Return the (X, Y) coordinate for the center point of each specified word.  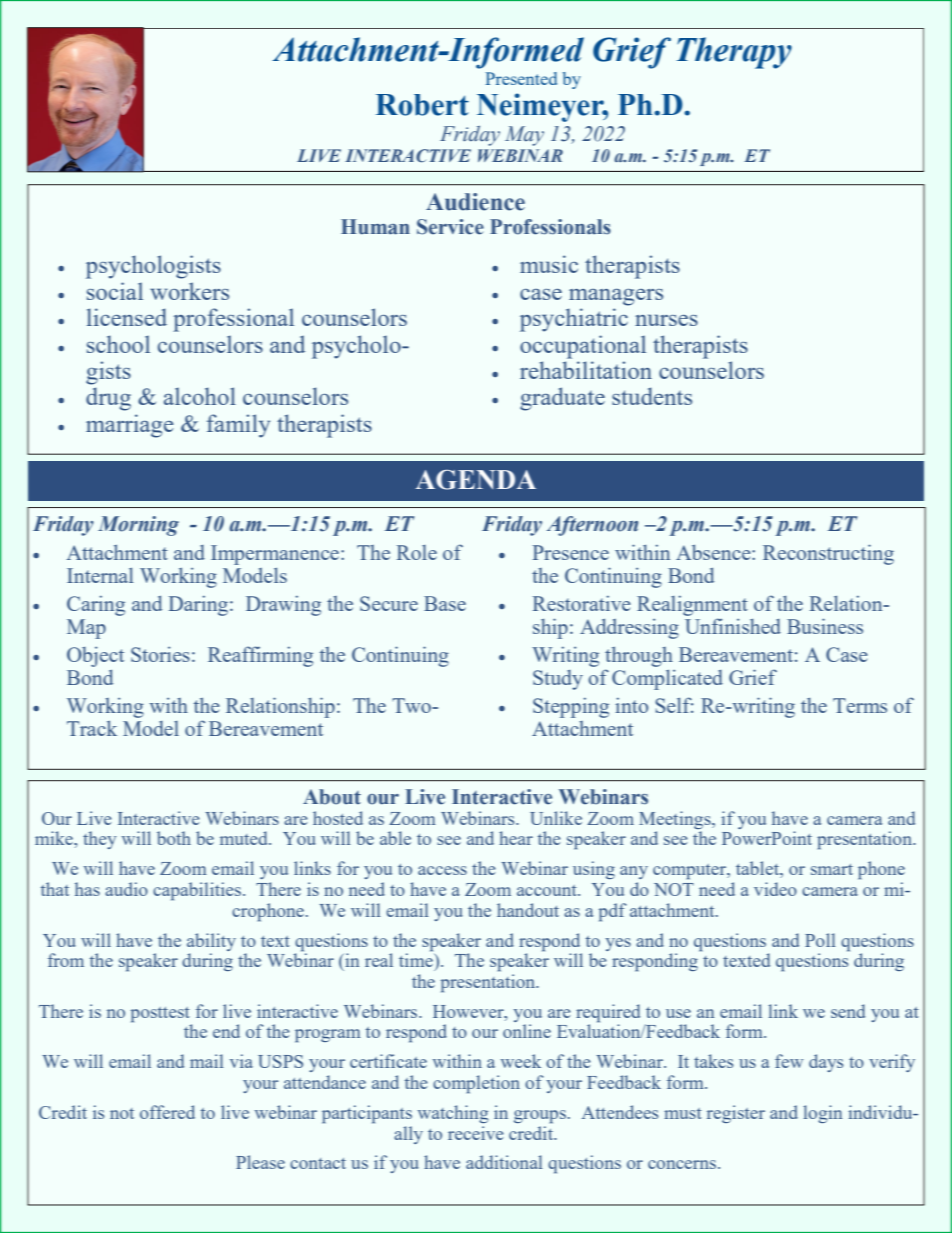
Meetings (676, 821)
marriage (130, 426)
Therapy (734, 53)
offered (167, 1112)
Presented (521, 78)
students (652, 396)
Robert (422, 105)
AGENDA (476, 480)
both (174, 838)
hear (516, 838)
